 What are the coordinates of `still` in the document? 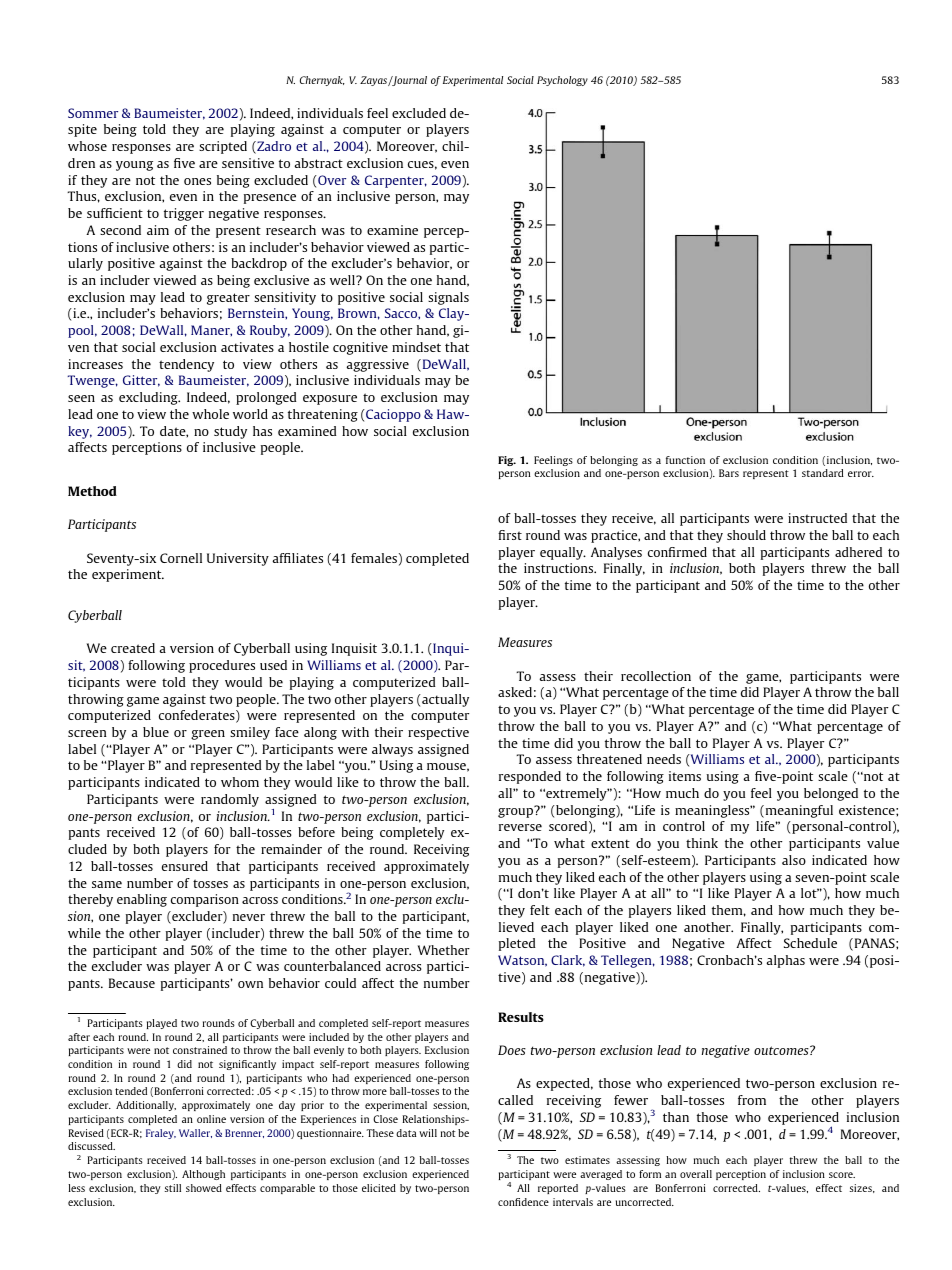 It's located at (173, 1188).
